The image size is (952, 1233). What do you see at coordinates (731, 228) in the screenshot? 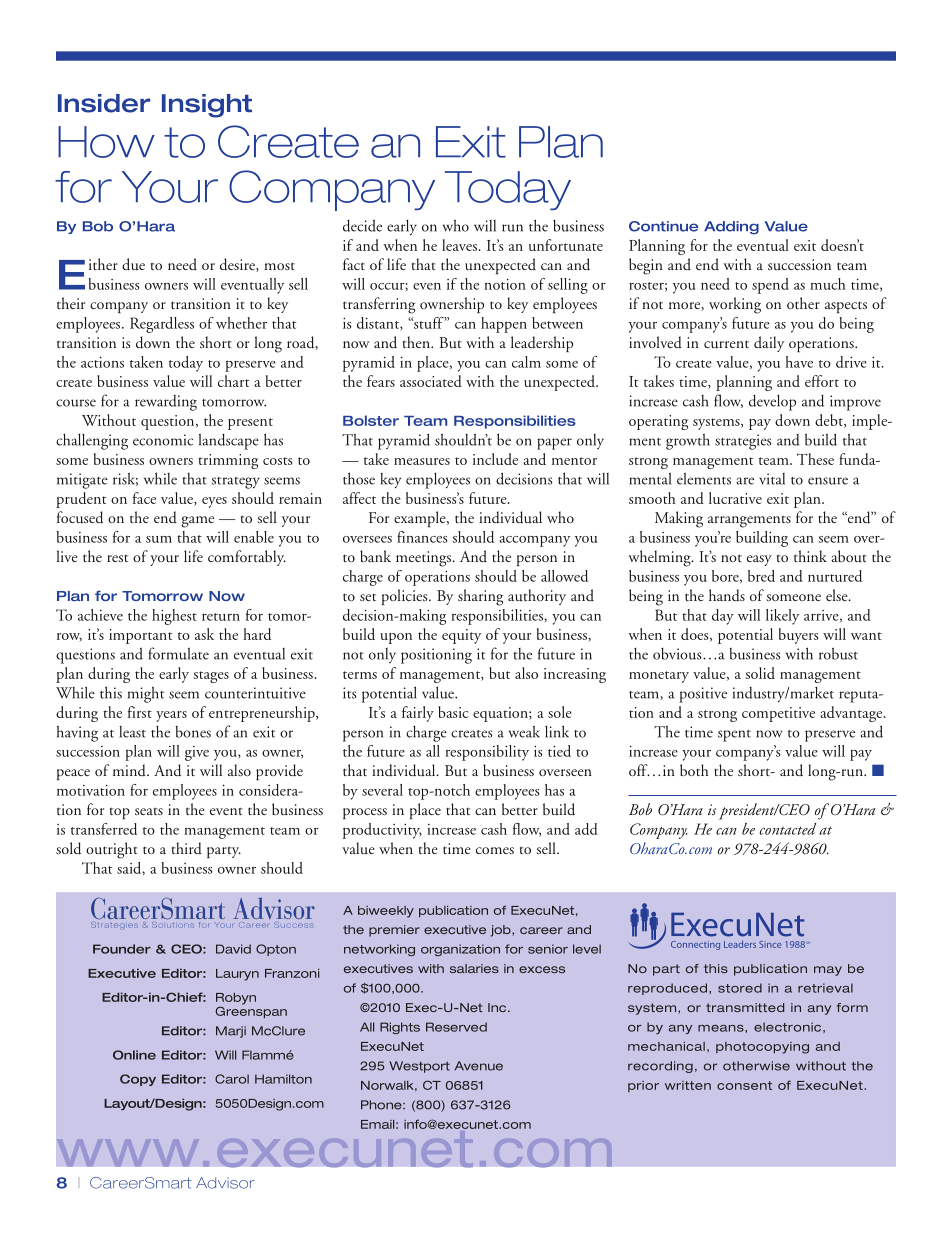
I see `Adding` at bounding box center [731, 228].
